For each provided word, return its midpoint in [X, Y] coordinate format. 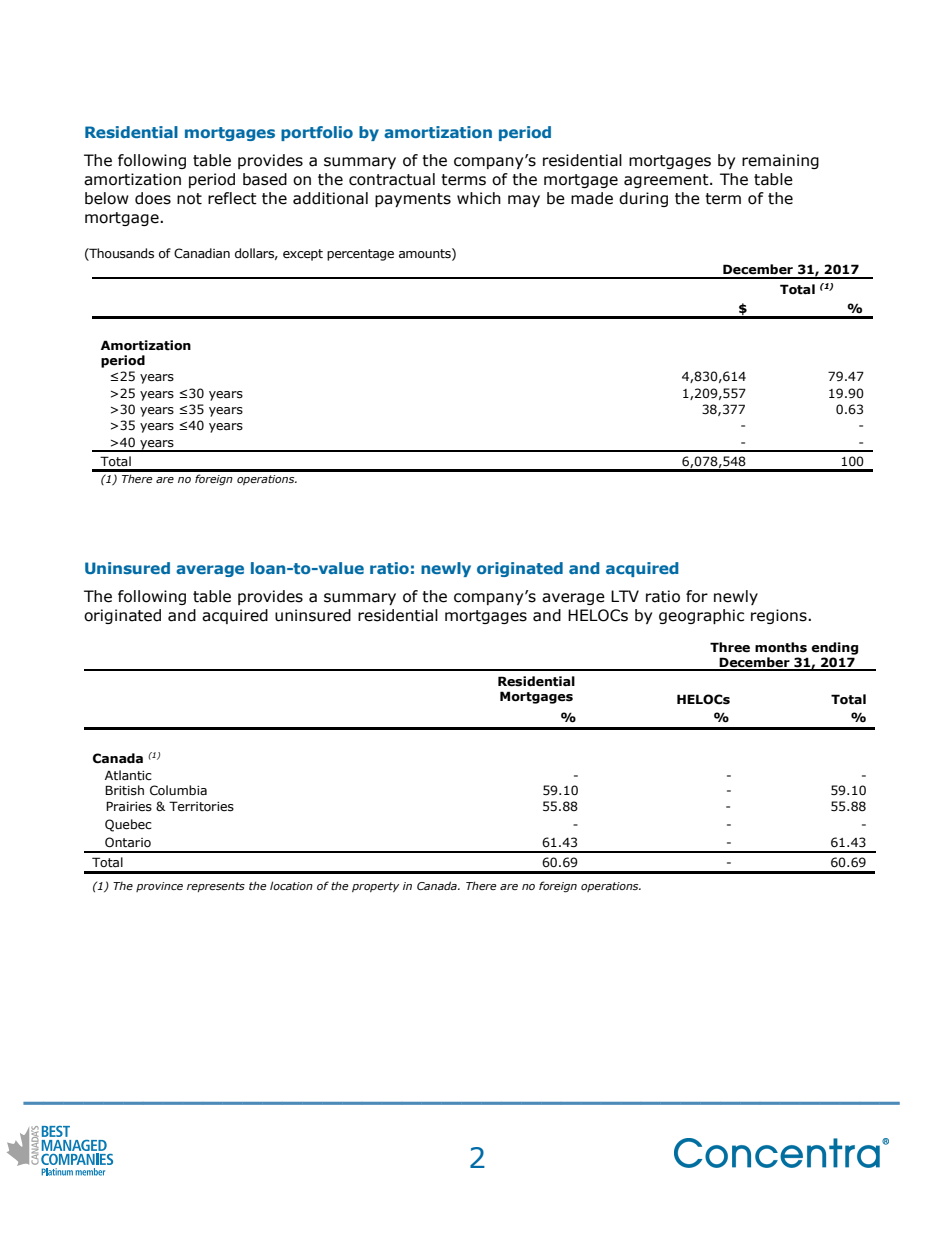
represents [216, 887]
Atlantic [128, 775]
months [781, 647]
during [643, 199]
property [375, 887]
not [189, 199]
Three [730, 647]
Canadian [202, 253]
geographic [701, 616]
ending [834, 648]
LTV [625, 596]
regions [780, 616]
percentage [360, 255]
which [479, 198]
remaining [780, 161]
